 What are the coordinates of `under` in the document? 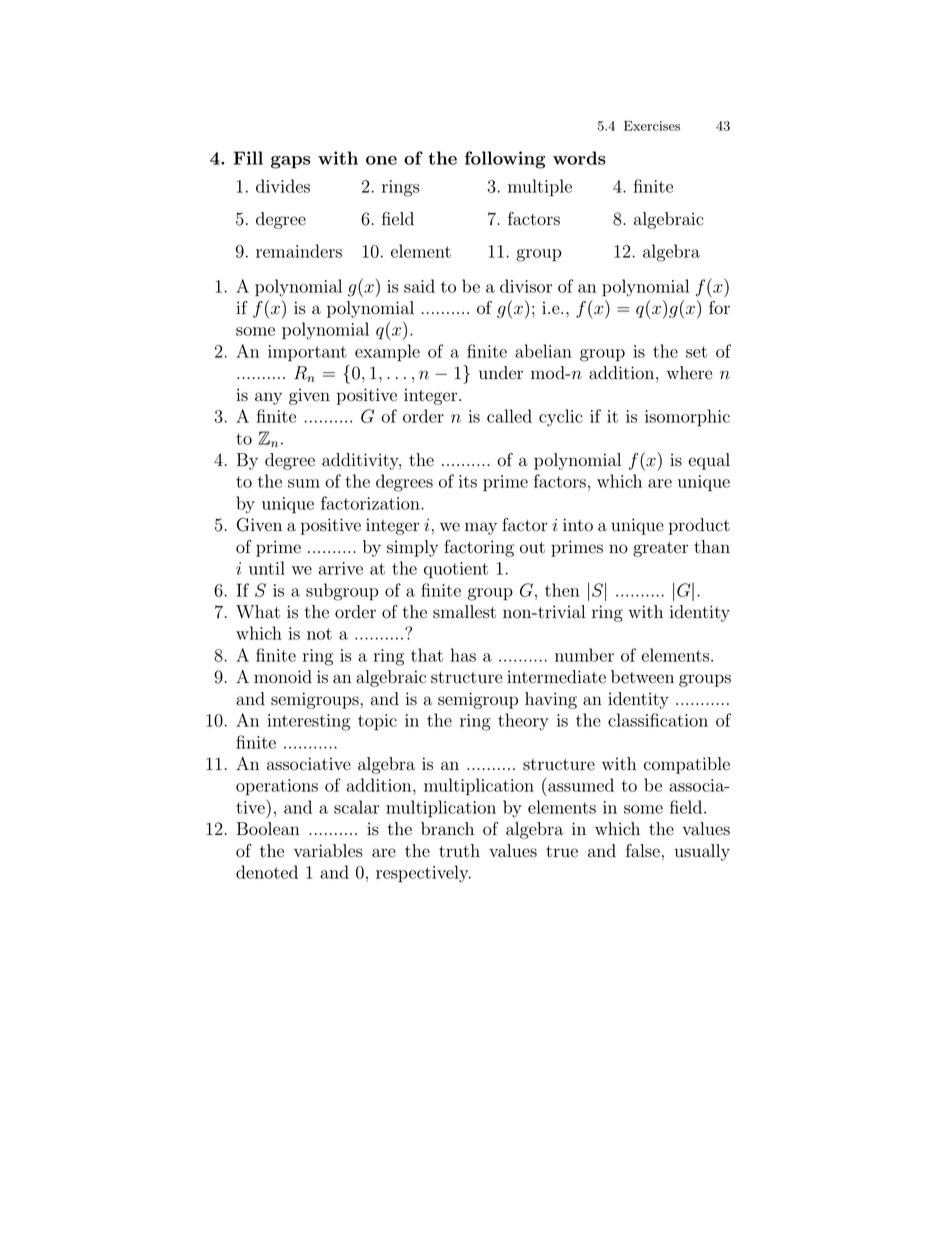 It's located at (501, 373).
